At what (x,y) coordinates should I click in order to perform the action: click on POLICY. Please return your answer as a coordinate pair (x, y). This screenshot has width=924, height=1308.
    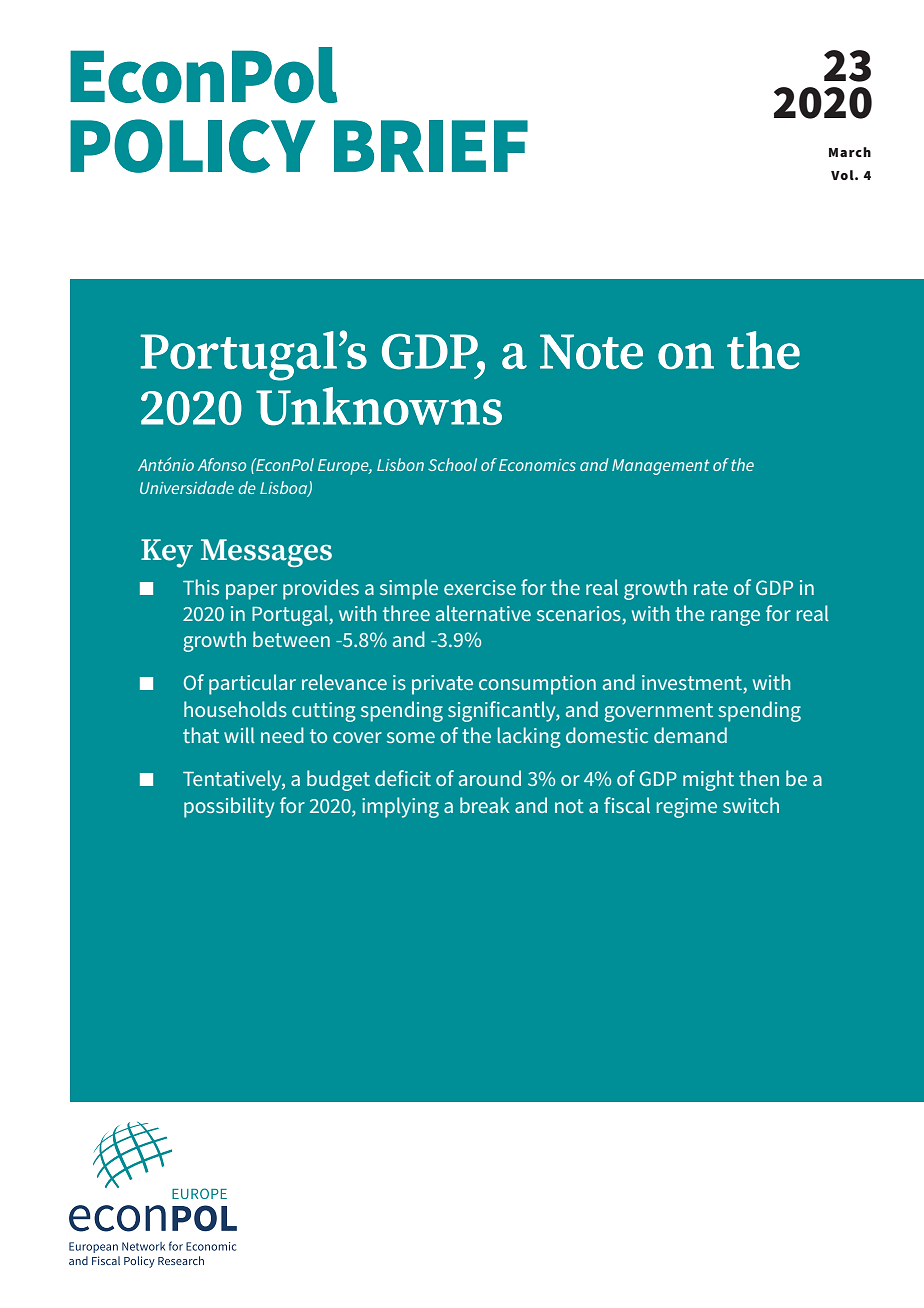
    Looking at the image, I should click on (192, 146).
